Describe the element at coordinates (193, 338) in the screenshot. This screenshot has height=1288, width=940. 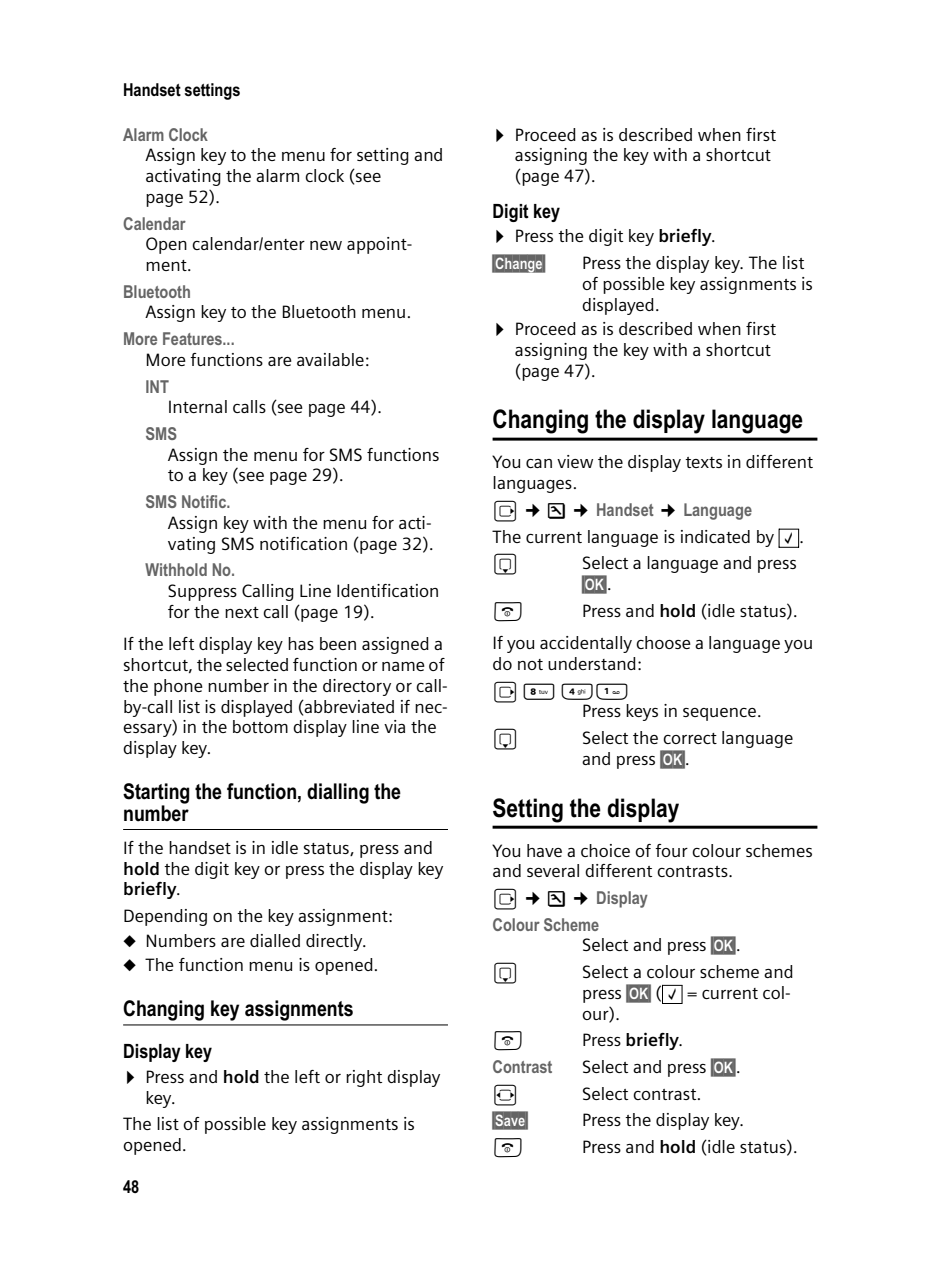
I see `Features` at that location.
